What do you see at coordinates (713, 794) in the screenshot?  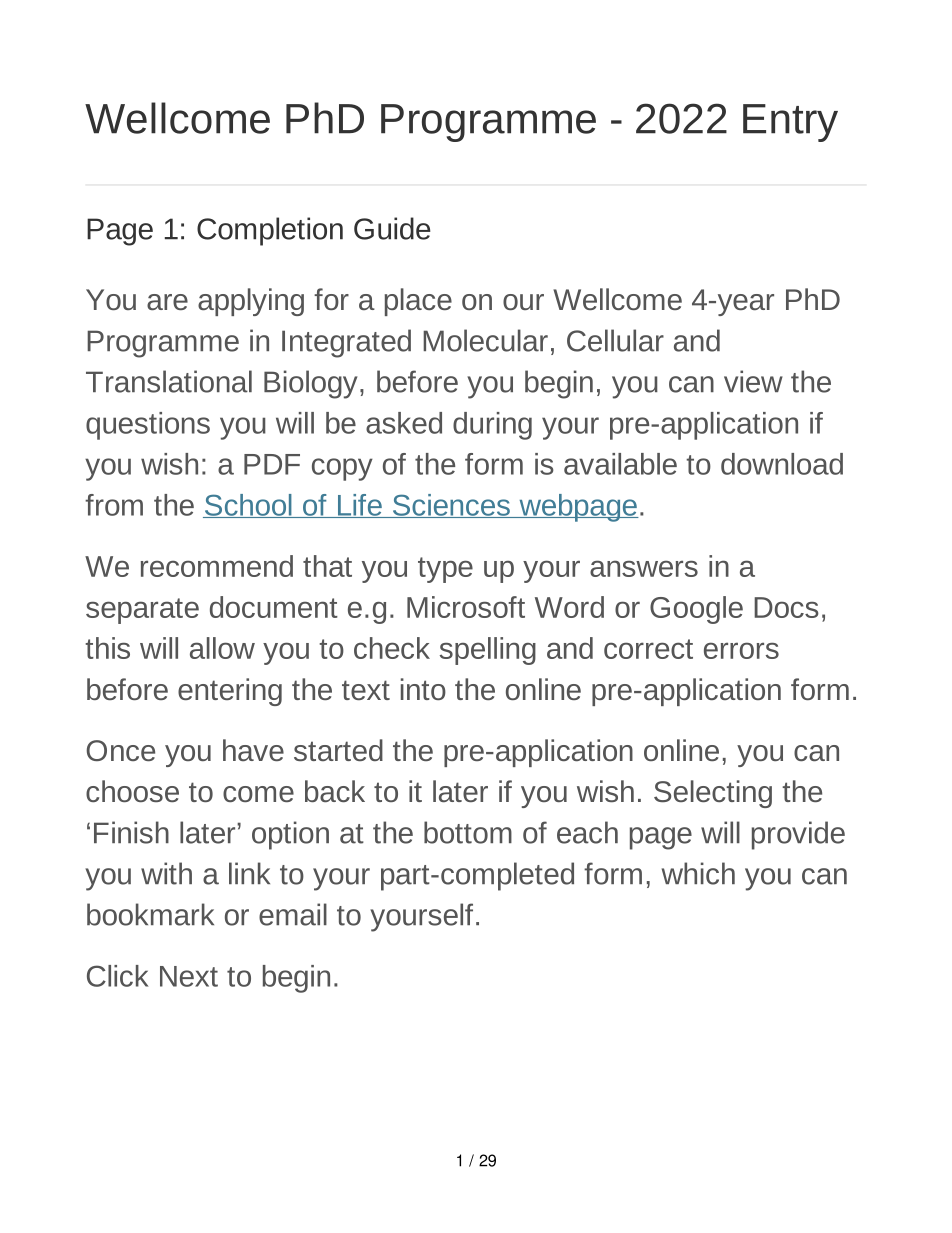 I see `Selecting` at bounding box center [713, 794].
